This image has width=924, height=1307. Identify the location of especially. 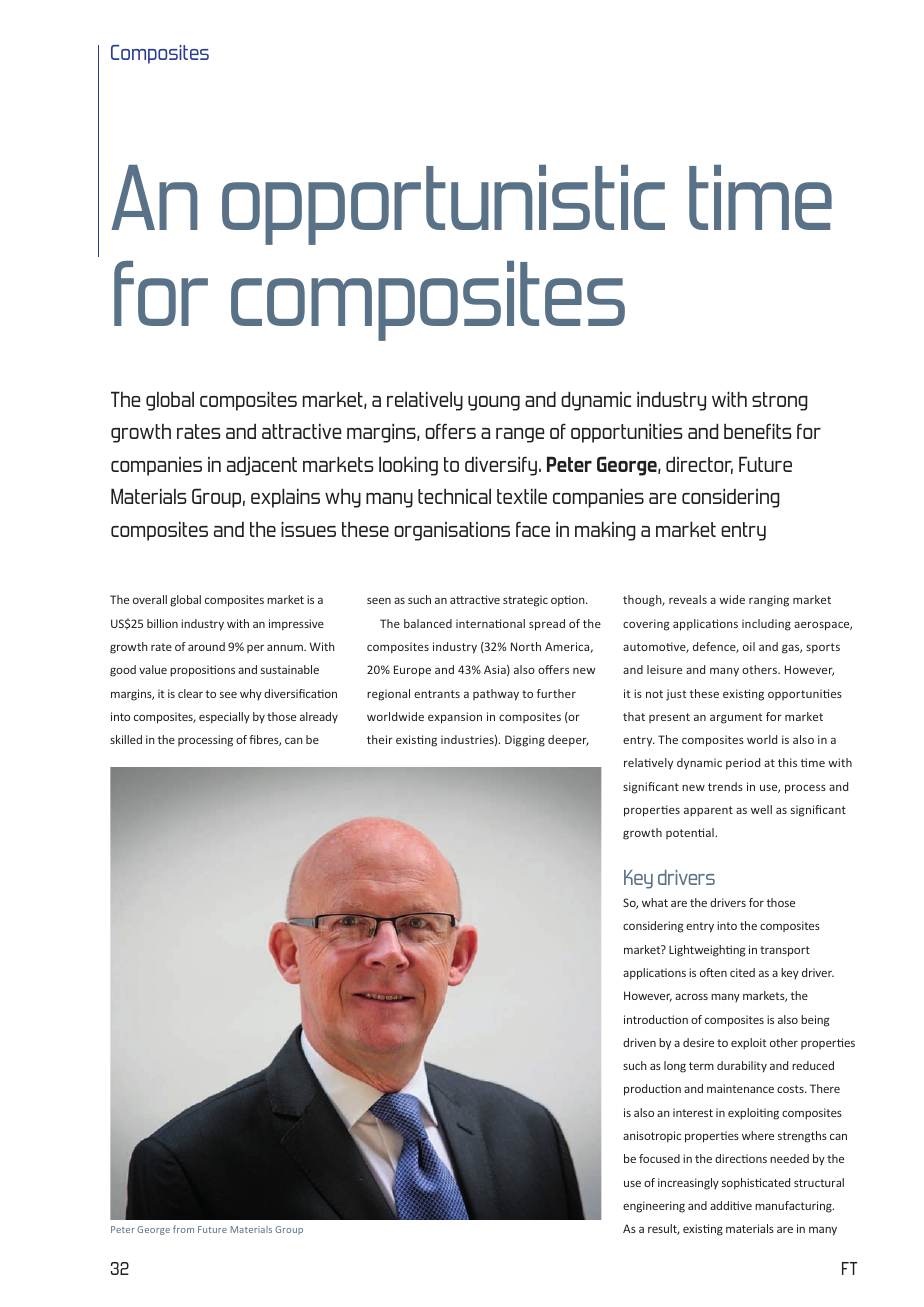
(224, 718).
